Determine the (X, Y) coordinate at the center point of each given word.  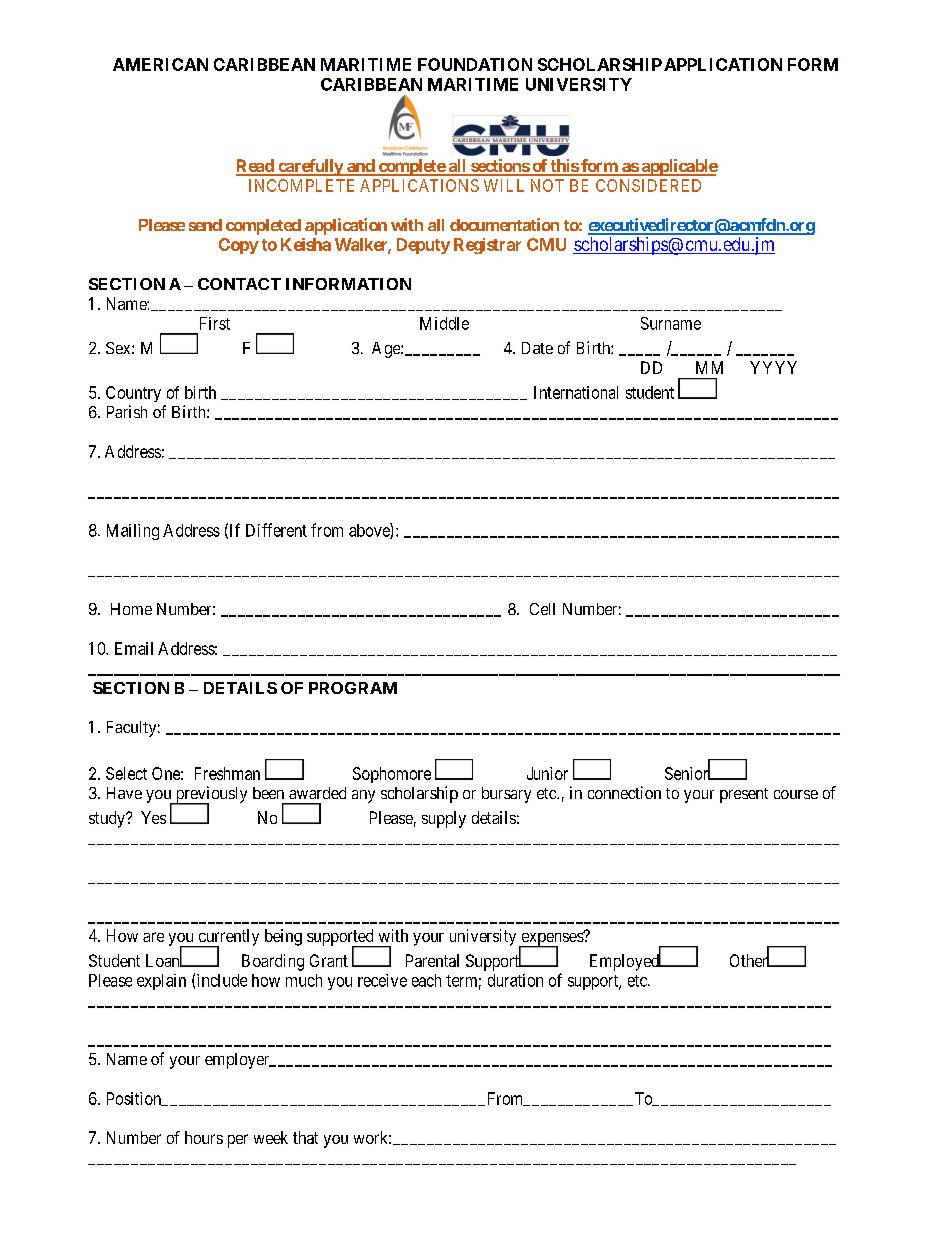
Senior (688, 773)
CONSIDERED (648, 185)
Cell (542, 609)
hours (204, 1137)
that (305, 1137)
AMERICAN (160, 64)
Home (131, 609)
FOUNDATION (475, 64)
